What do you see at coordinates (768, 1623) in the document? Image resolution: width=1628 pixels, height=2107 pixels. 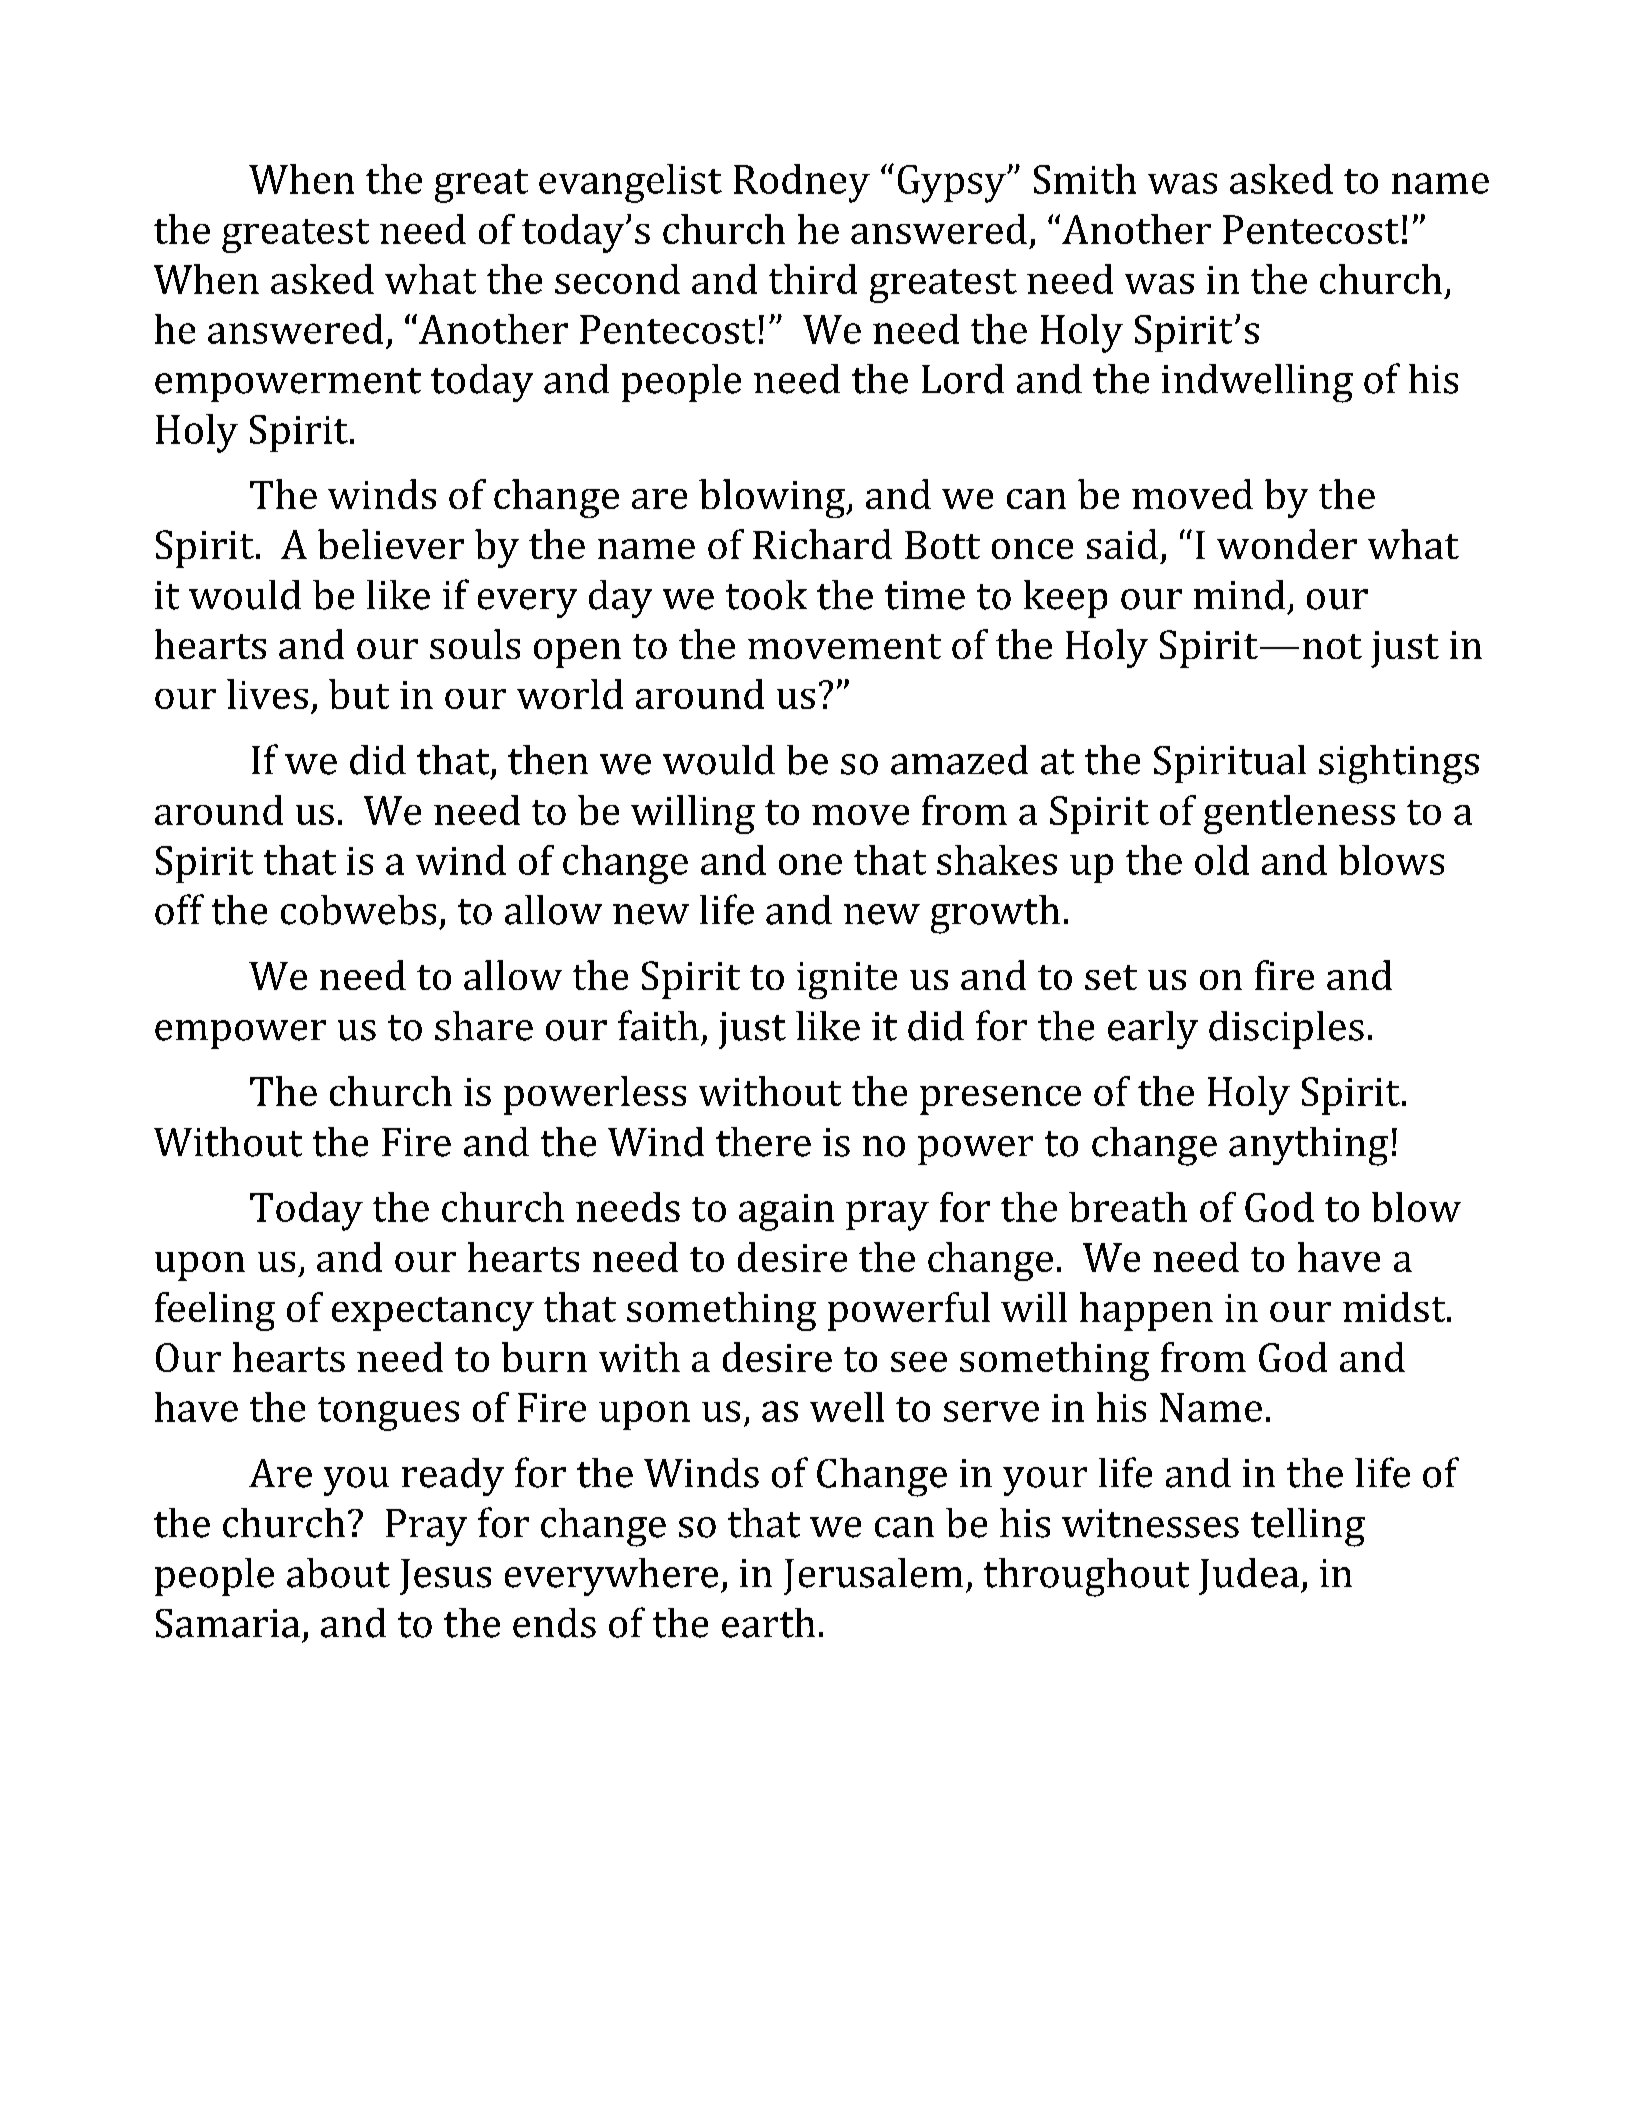 I see `earth` at bounding box center [768, 1623].
